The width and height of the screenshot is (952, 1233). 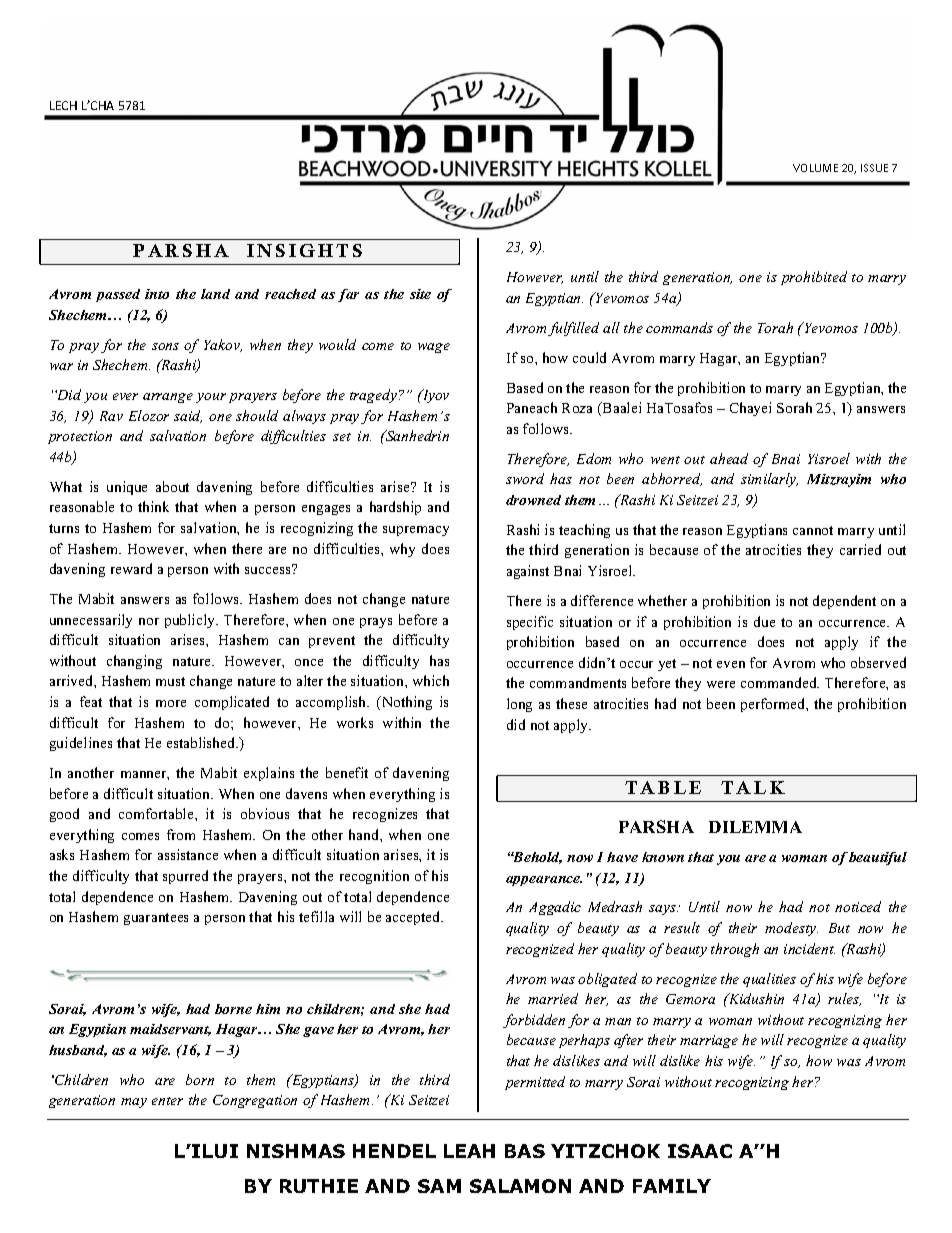 What do you see at coordinates (764, 621) in the screenshot?
I see `due` at bounding box center [764, 621].
